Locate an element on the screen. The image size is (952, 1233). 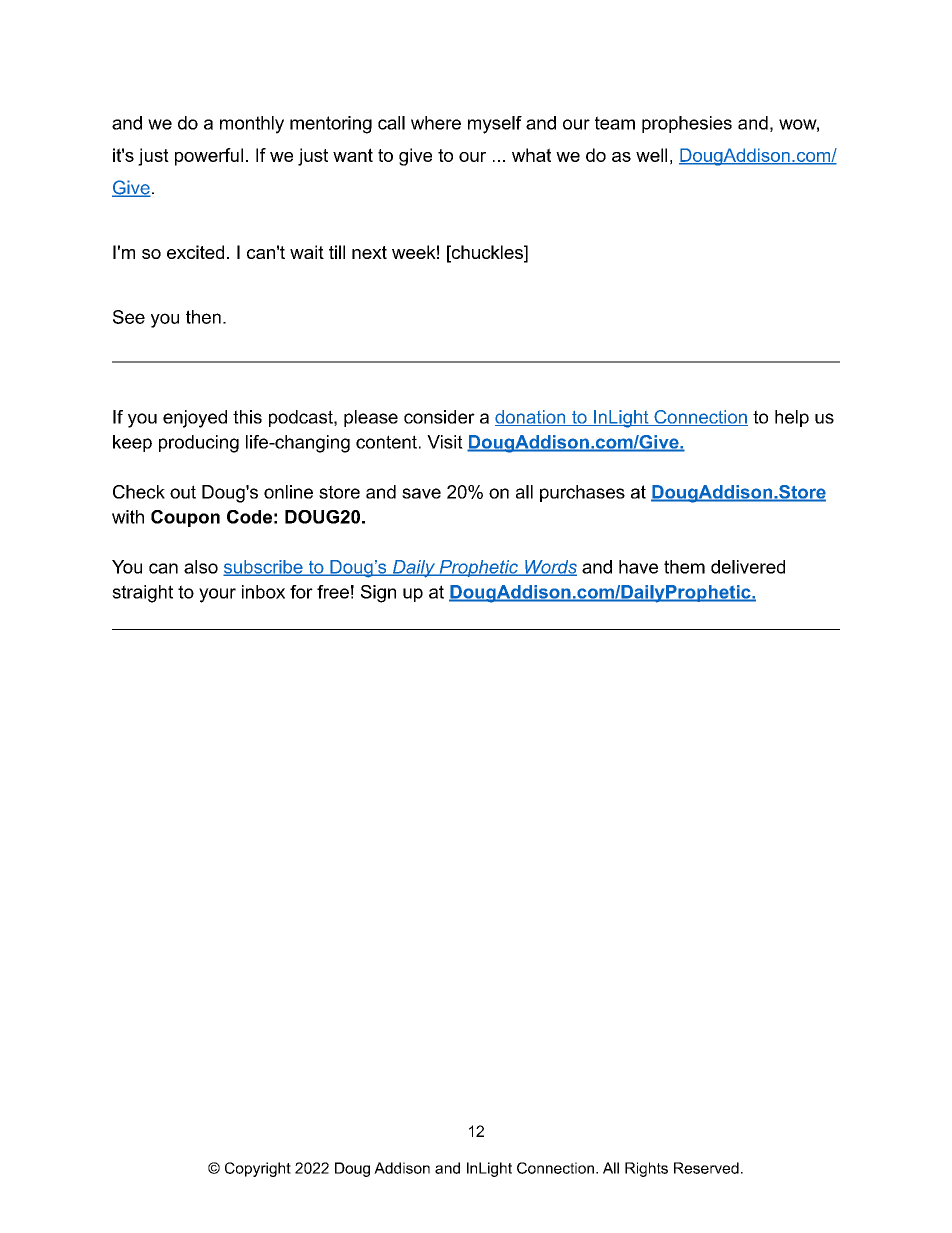
prophesies is located at coordinates (687, 124).
